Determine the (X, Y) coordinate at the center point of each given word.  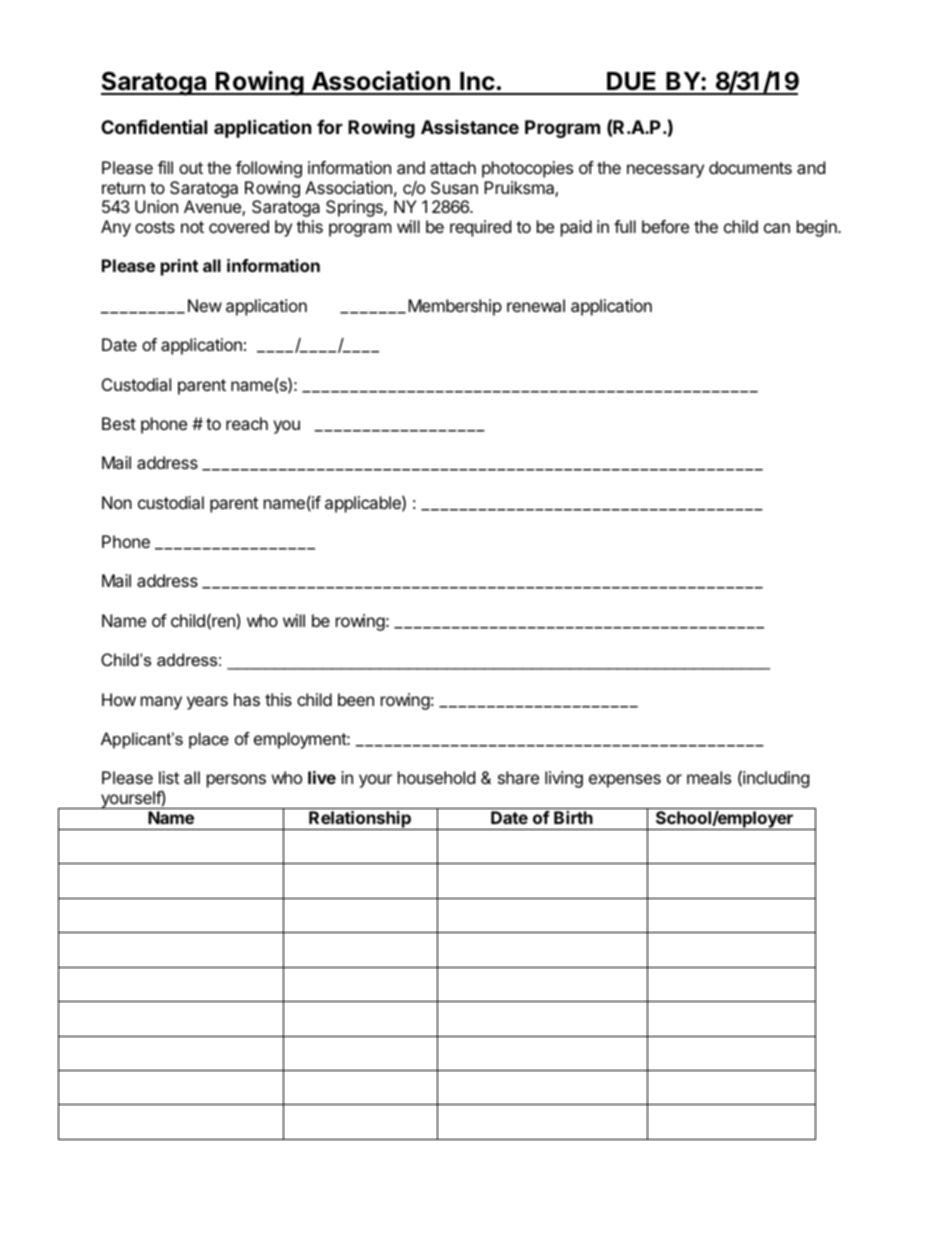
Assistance (470, 126)
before (665, 226)
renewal (536, 305)
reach (247, 423)
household (436, 777)
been (356, 699)
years (207, 703)
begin (818, 228)
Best (119, 423)
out (191, 168)
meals (709, 777)
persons (236, 781)
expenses (625, 781)
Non (117, 502)
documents (750, 167)
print (179, 267)
